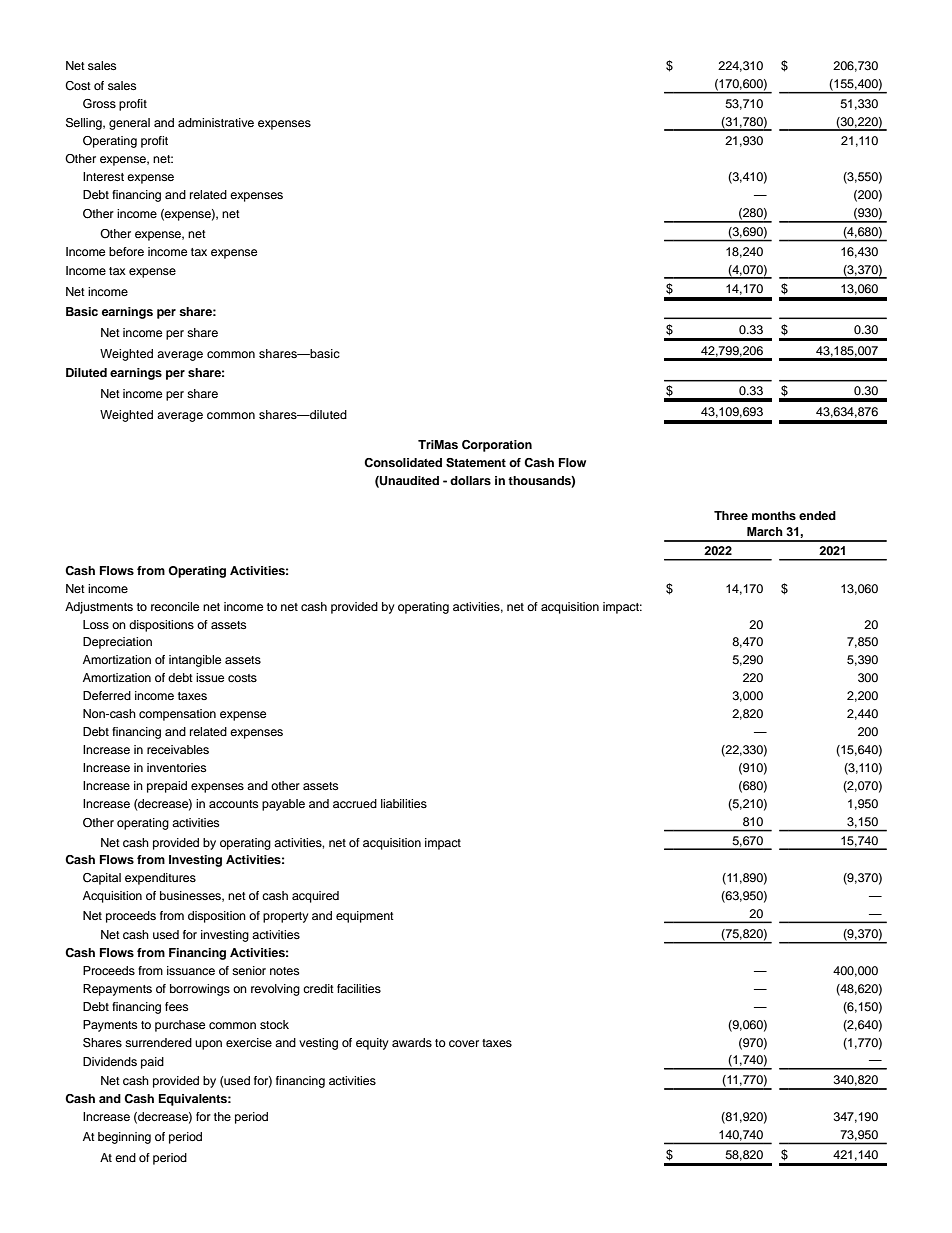 The height and width of the image is (1233, 952). I want to click on expenditures, so click(160, 879).
